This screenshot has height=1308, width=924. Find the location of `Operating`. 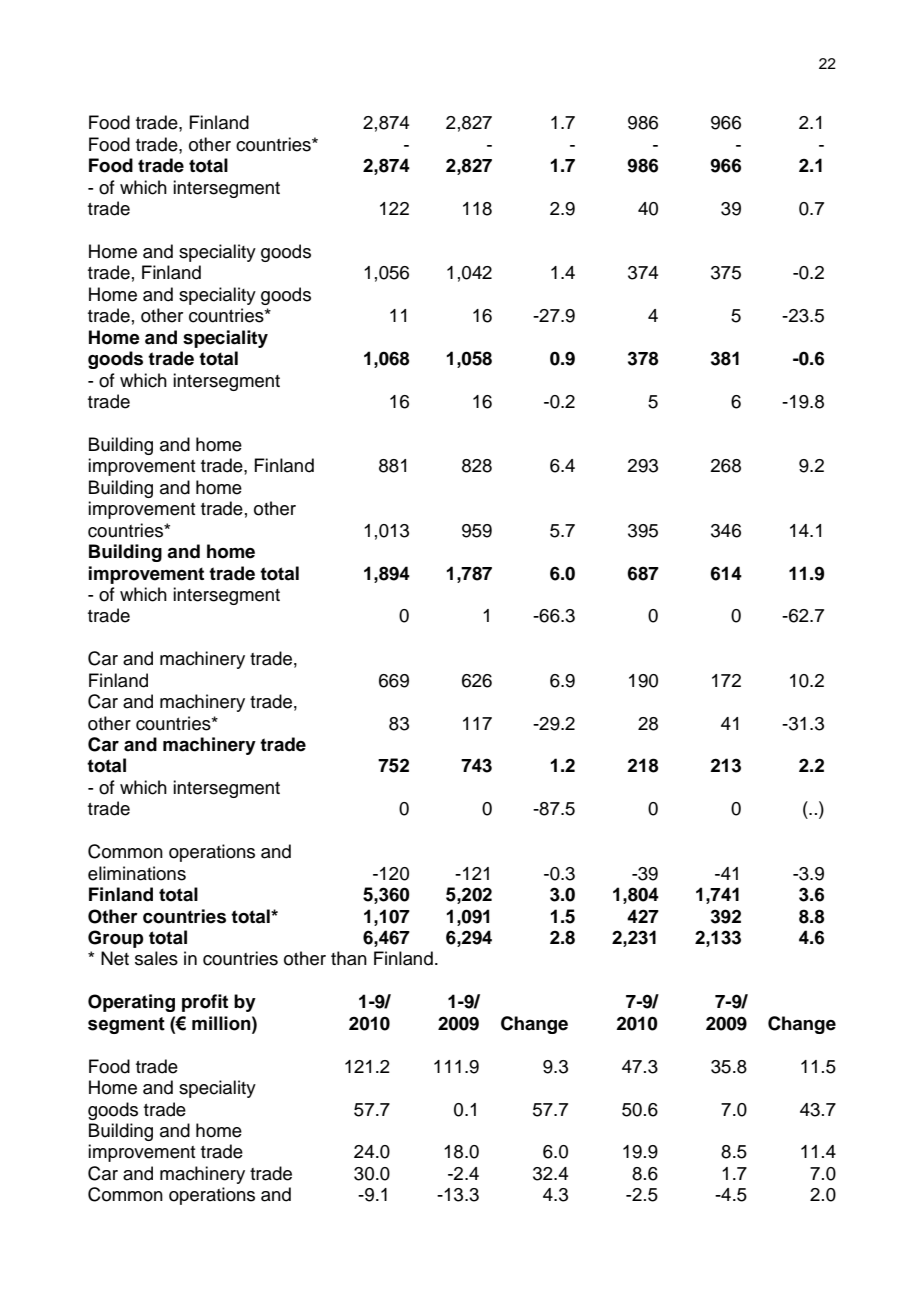

Operating is located at coordinates (131, 1003).
